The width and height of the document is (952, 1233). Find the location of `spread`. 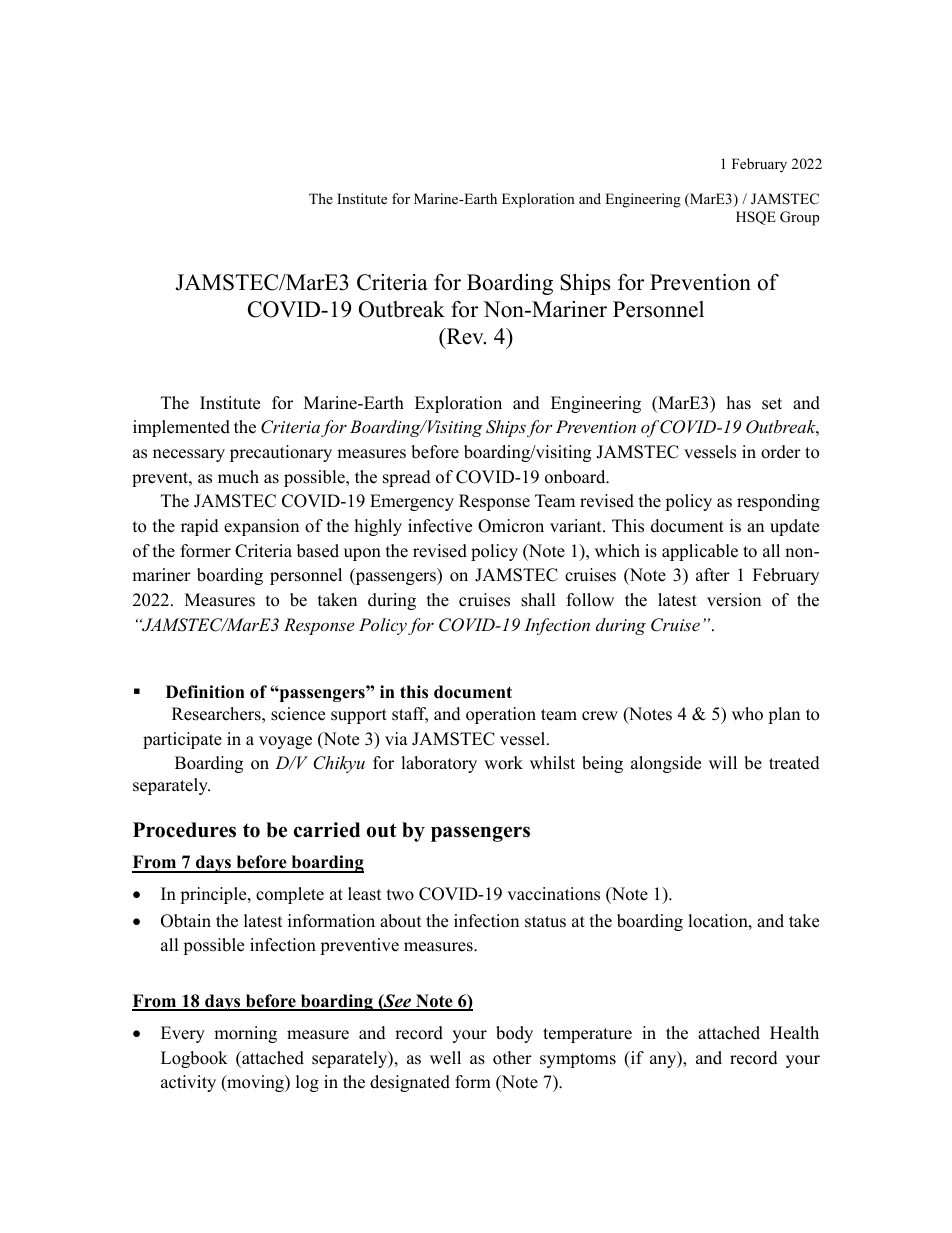

spread is located at coordinates (407, 478).
